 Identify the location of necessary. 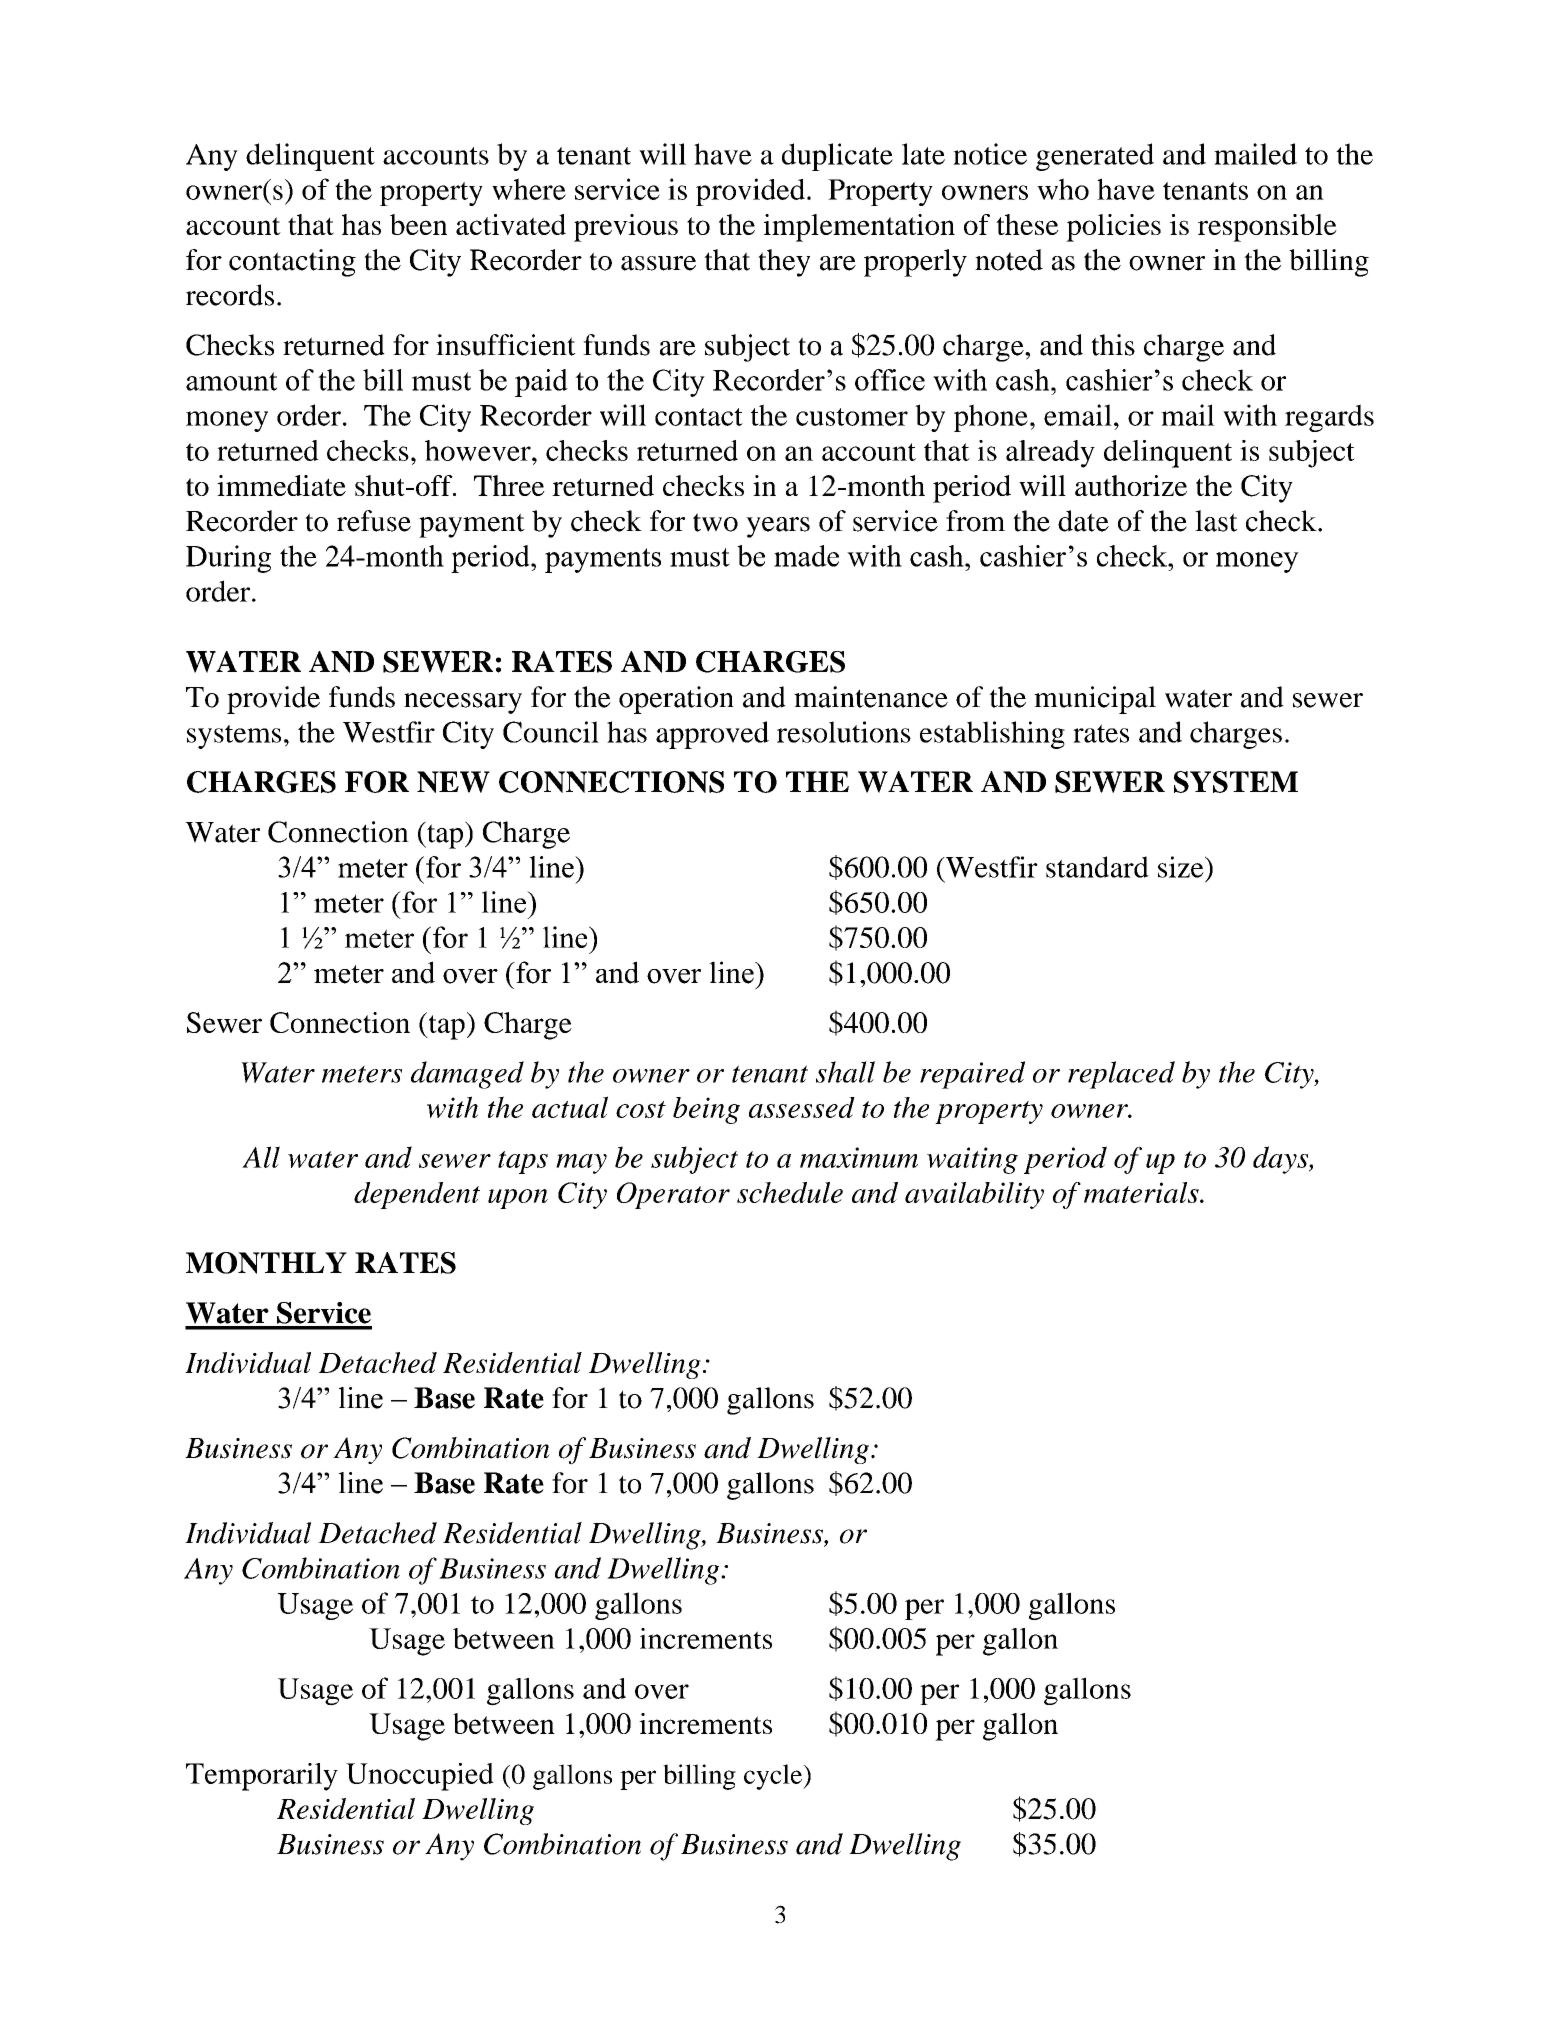
(463, 703).
